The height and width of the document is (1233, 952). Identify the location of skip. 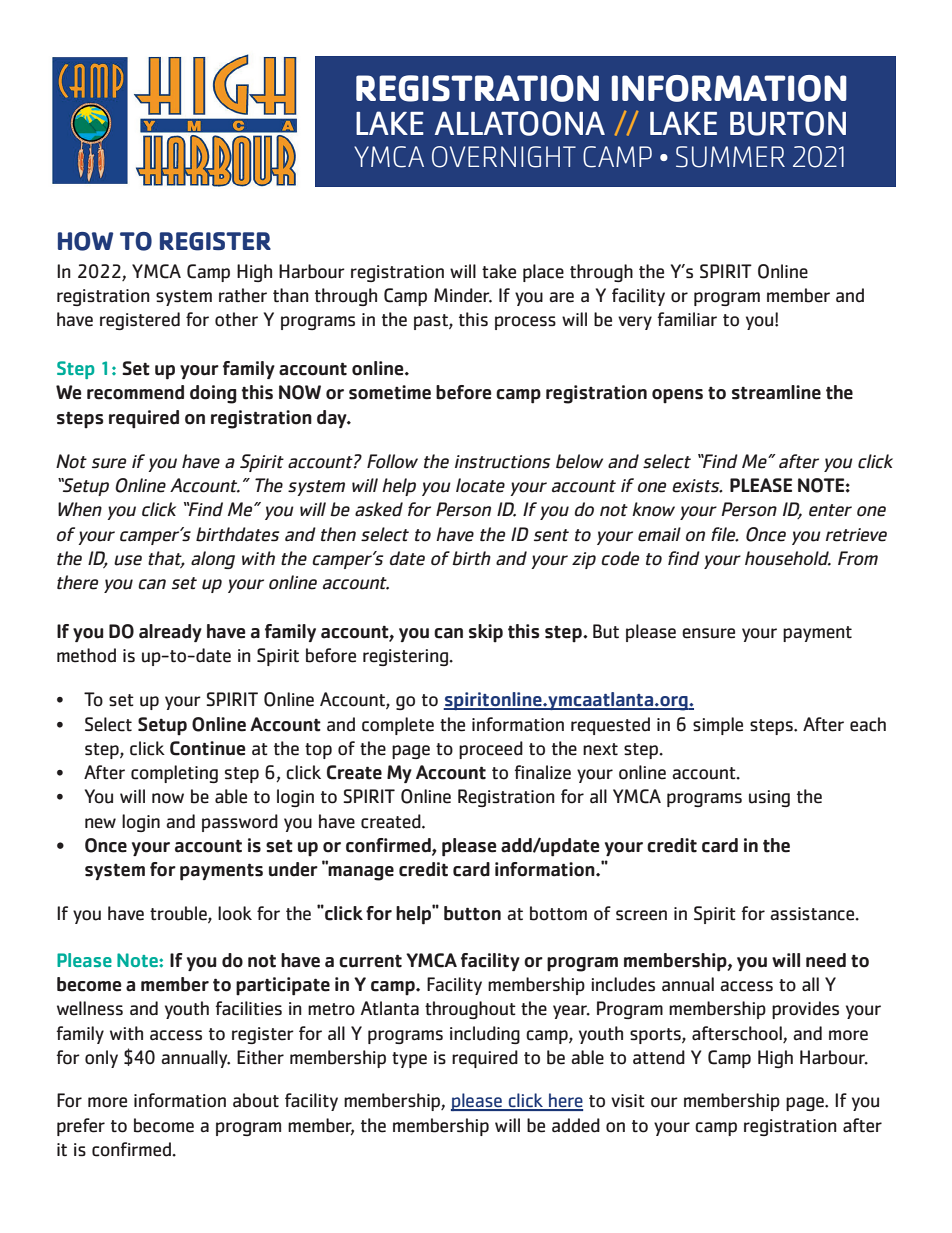
(486, 633).
